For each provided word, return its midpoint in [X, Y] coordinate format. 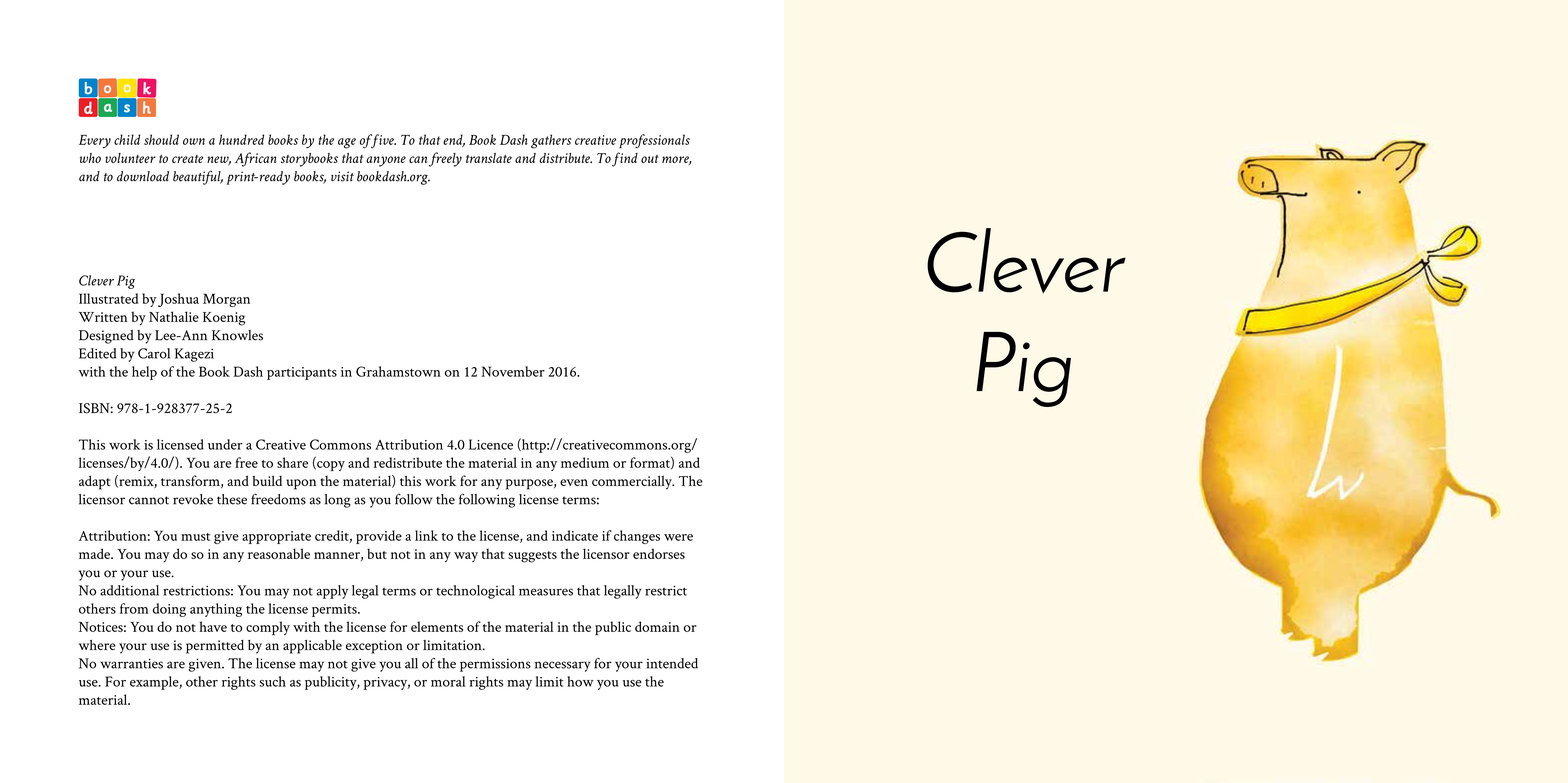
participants [302, 373]
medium [585, 462]
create [187, 159]
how [580, 681]
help [144, 373]
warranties [131, 663]
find [625, 159]
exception [374, 647]
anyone [386, 161]
